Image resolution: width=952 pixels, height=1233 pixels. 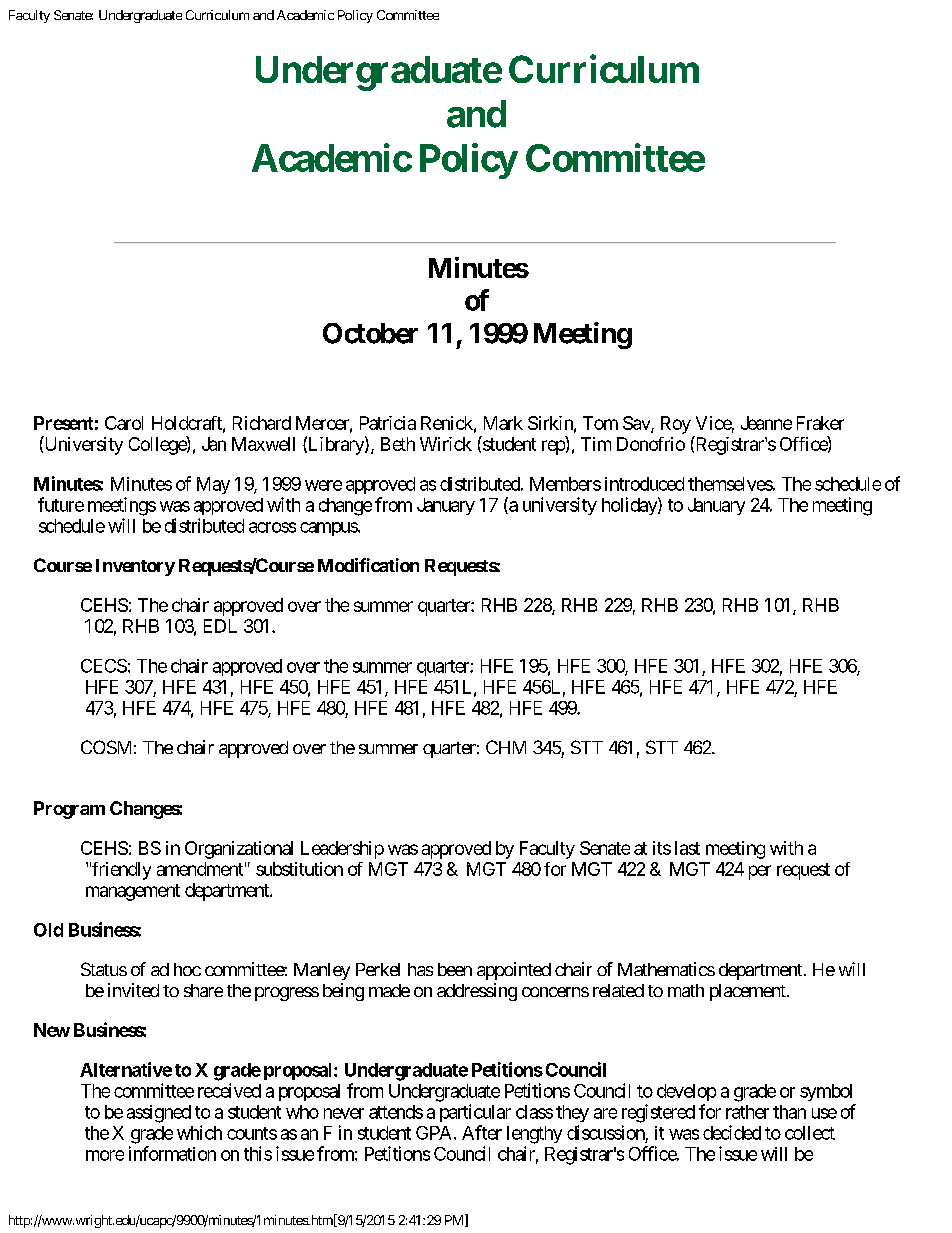 I want to click on Modification, so click(x=368, y=565).
